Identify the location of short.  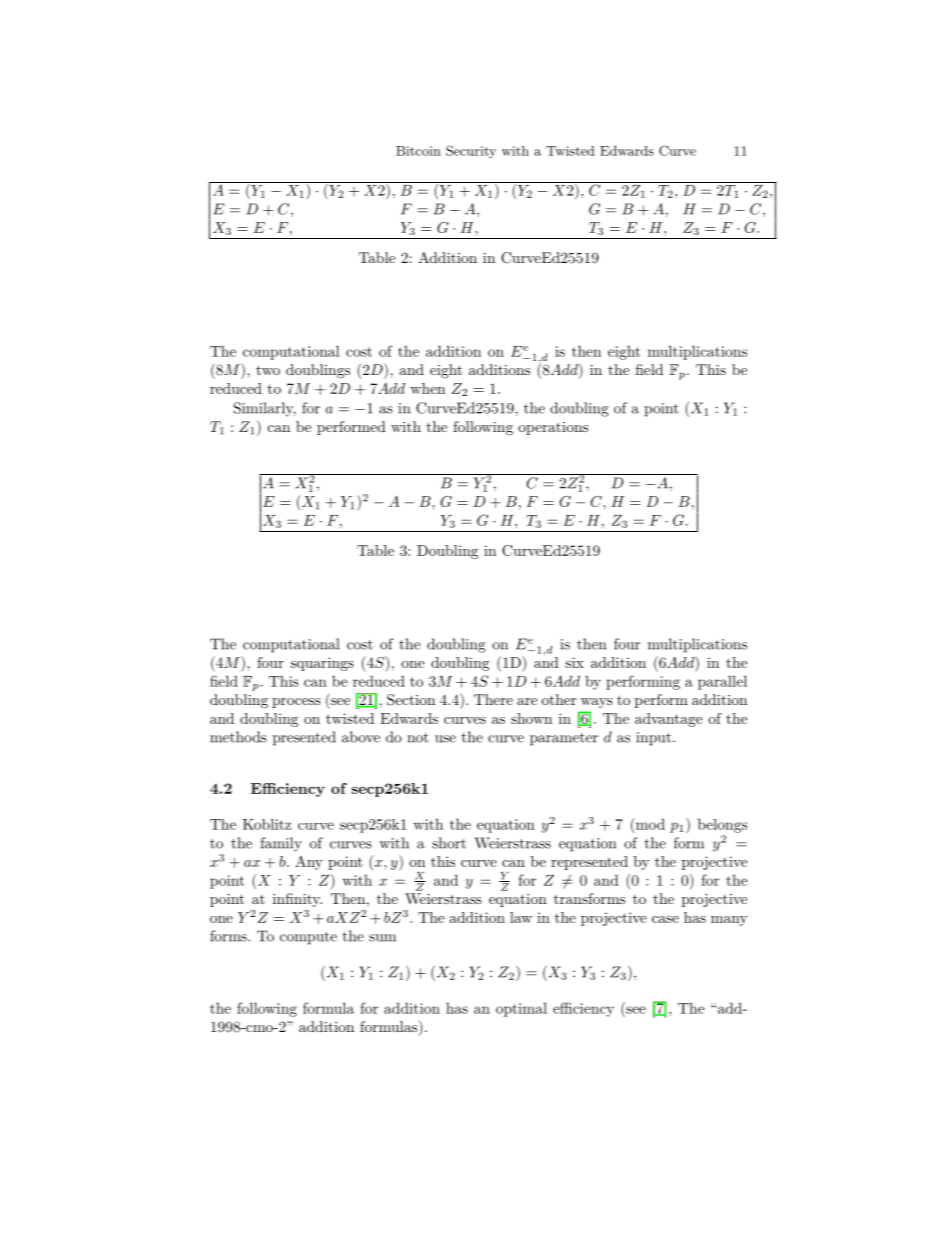
(449, 843).
